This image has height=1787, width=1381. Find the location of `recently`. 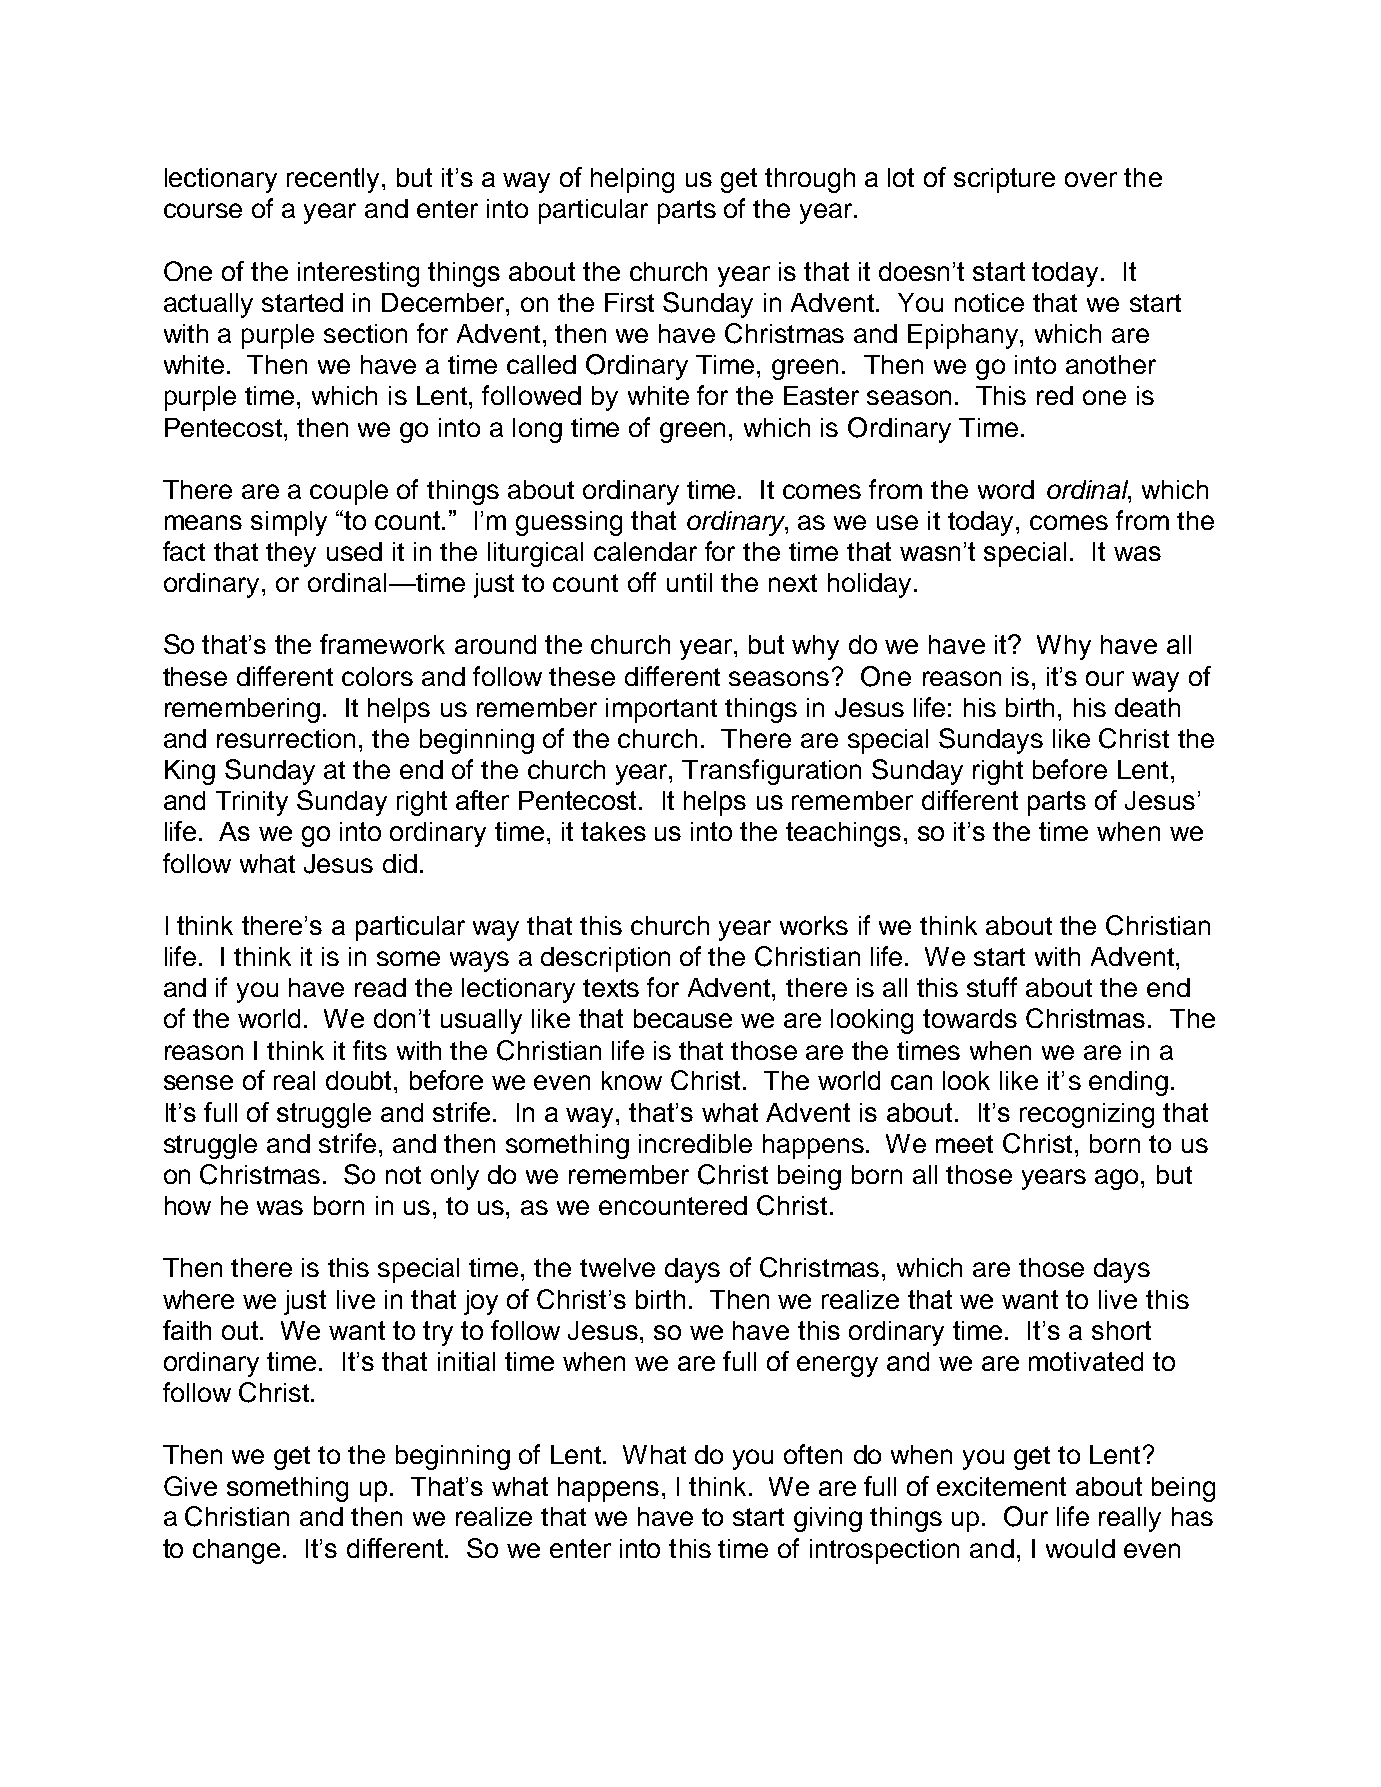

recently is located at coordinates (335, 180).
